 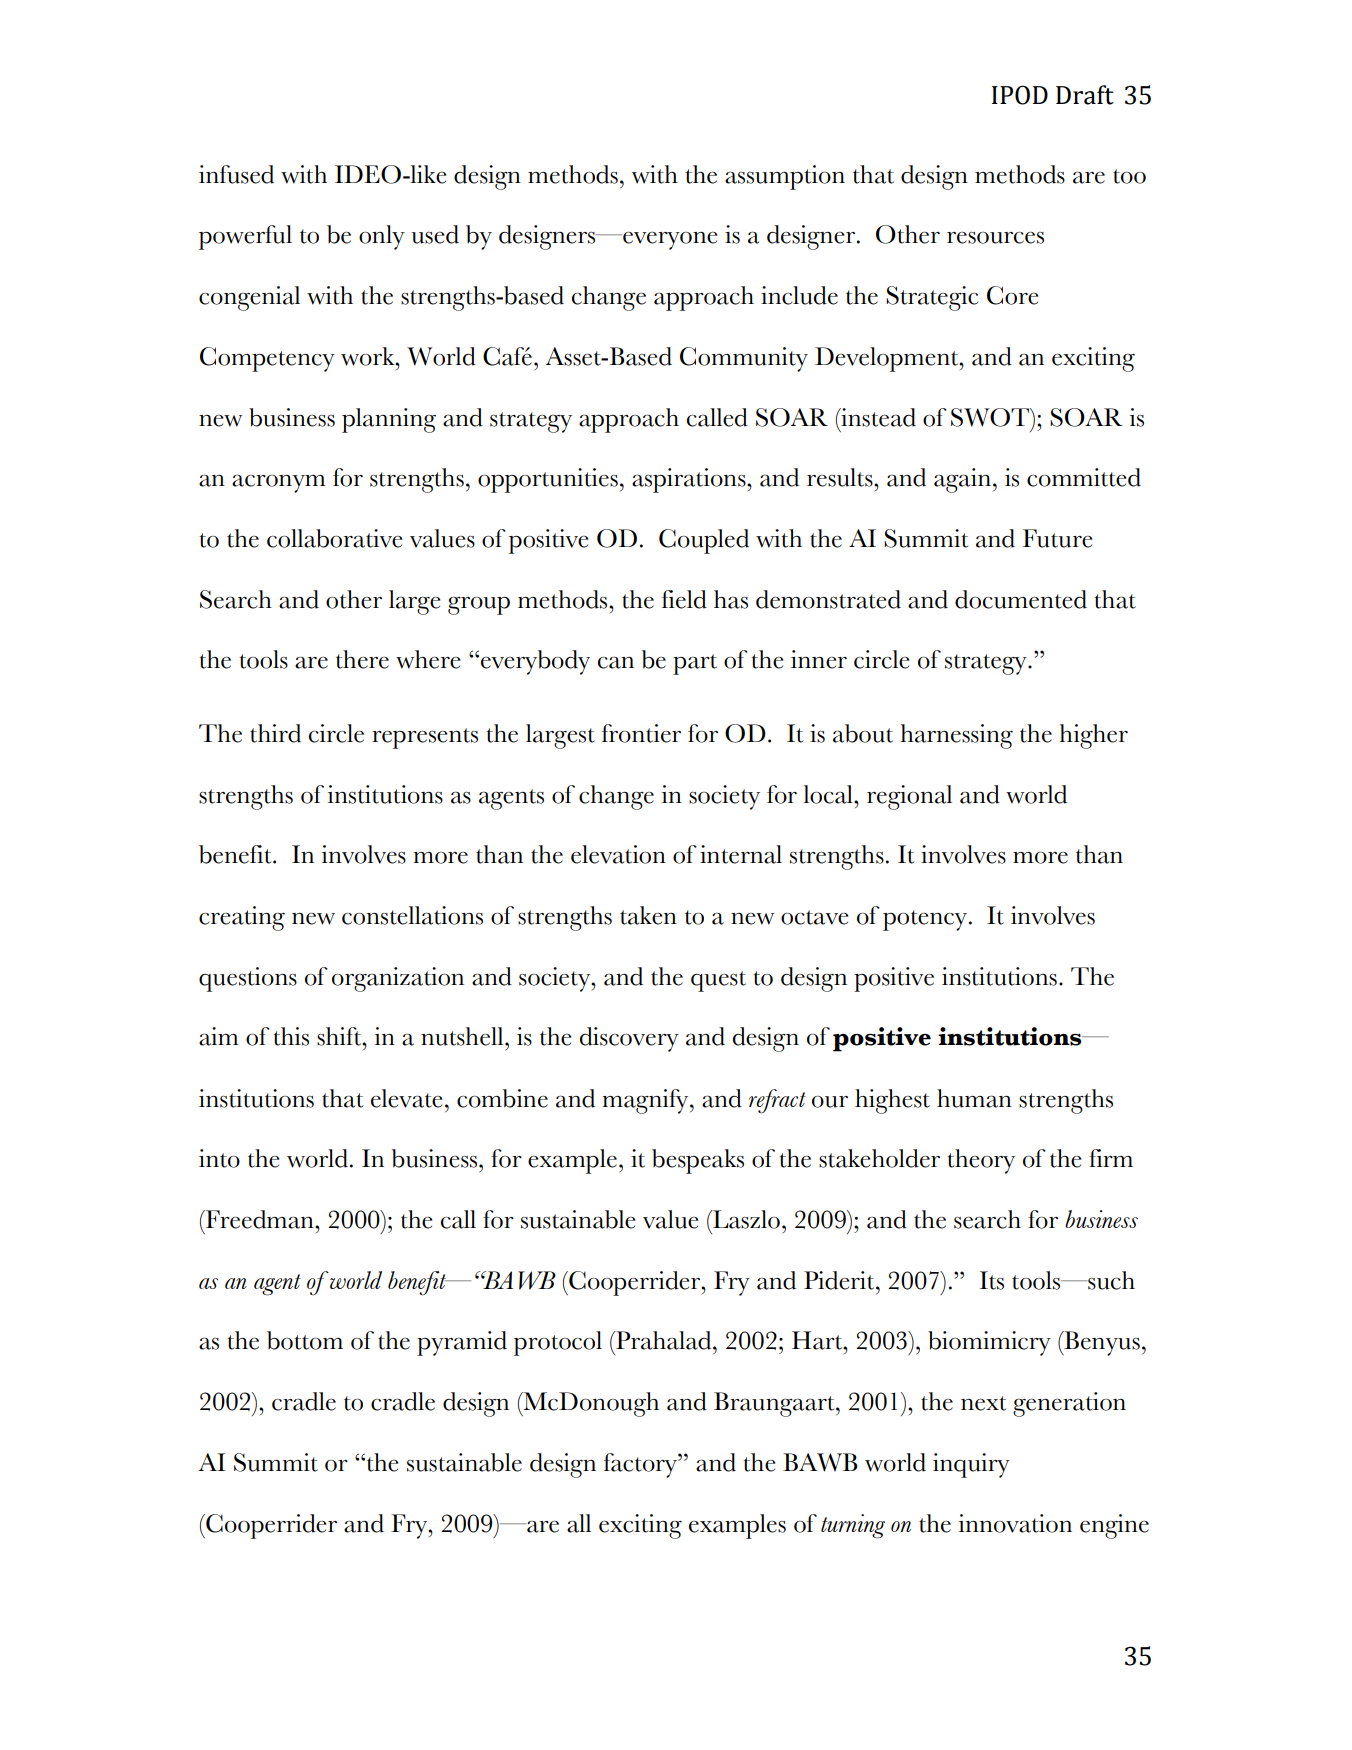 What do you see at coordinates (1020, 95) in the screenshot?
I see `IPOD` at bounding box center [1020, 95].
